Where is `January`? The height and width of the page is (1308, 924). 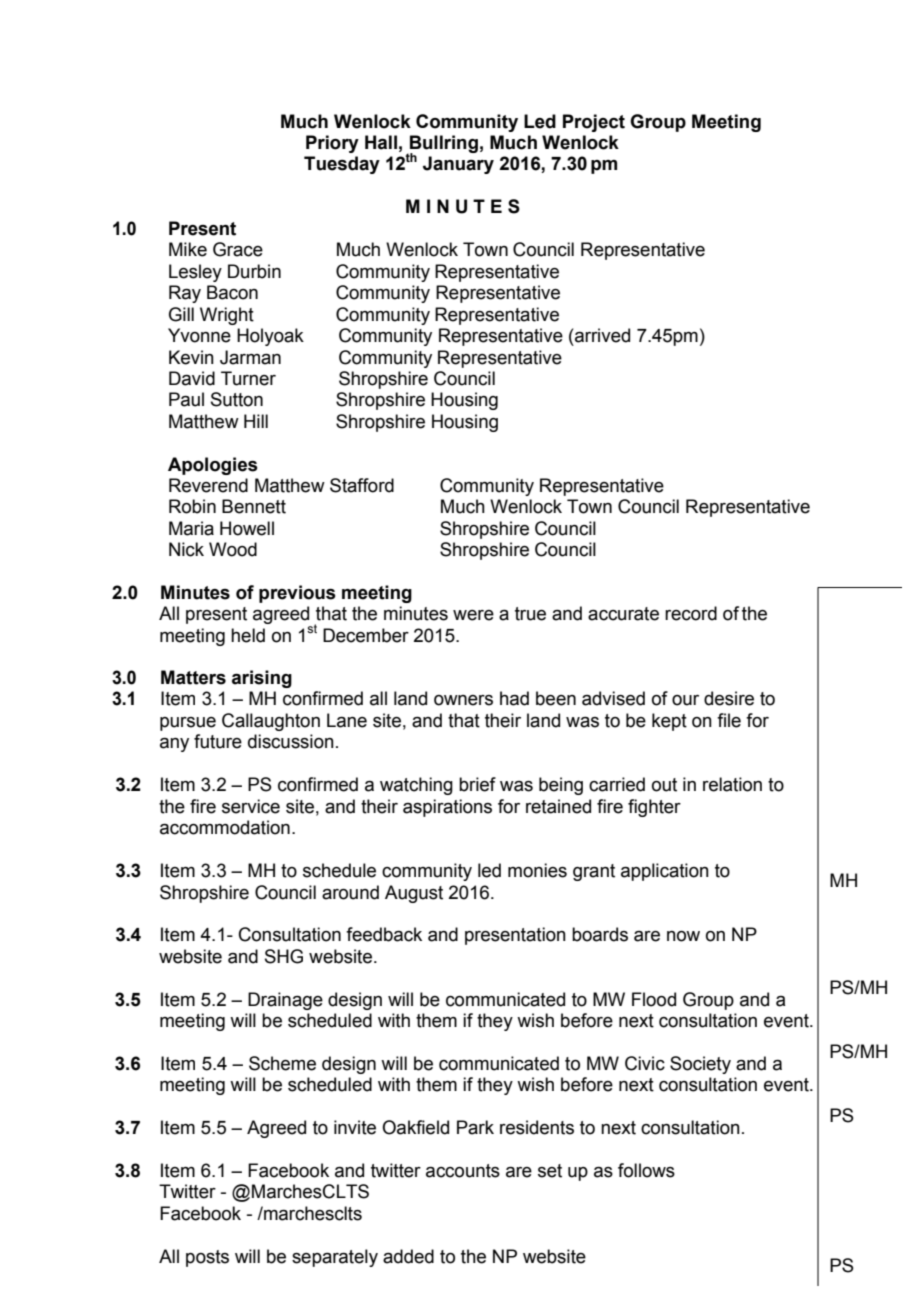 January is located at coordinates (458, 165).
